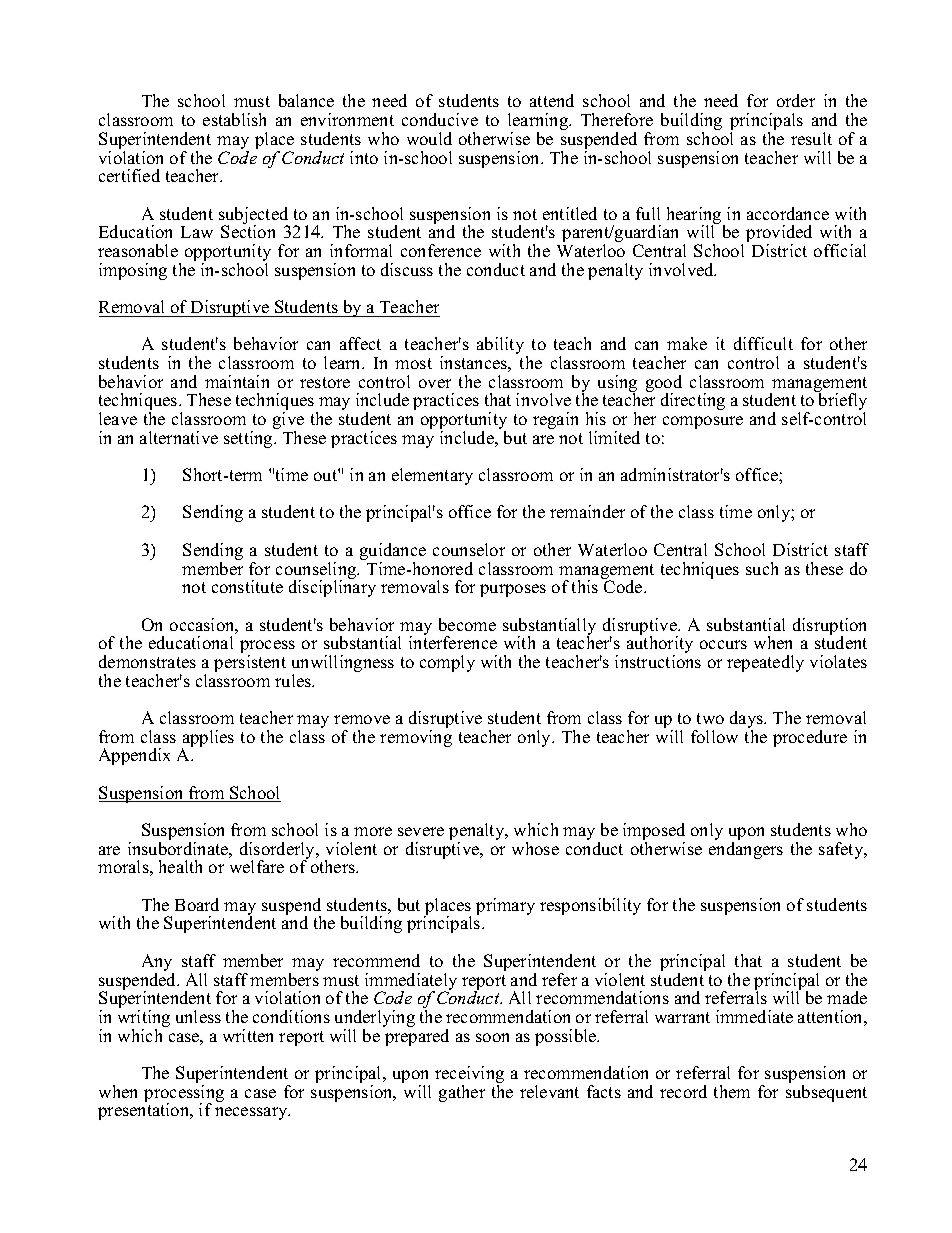 This screenshot has width=952, height=1233. Describe the element at coordinates (252, 1113) in the screenshot. I see `necessary` at that location.
